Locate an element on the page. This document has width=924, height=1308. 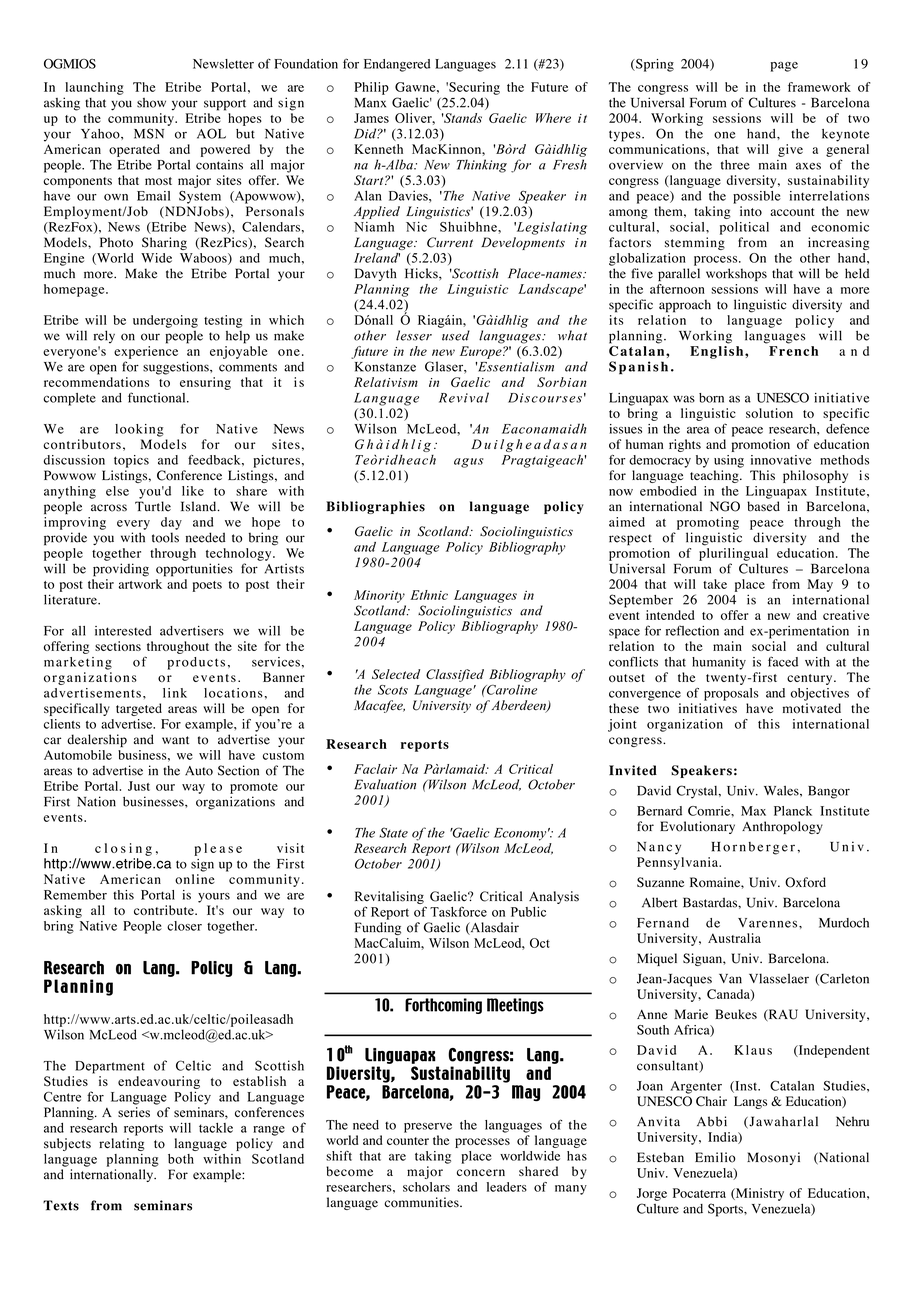
both is located at coordinates (181, 1159).
